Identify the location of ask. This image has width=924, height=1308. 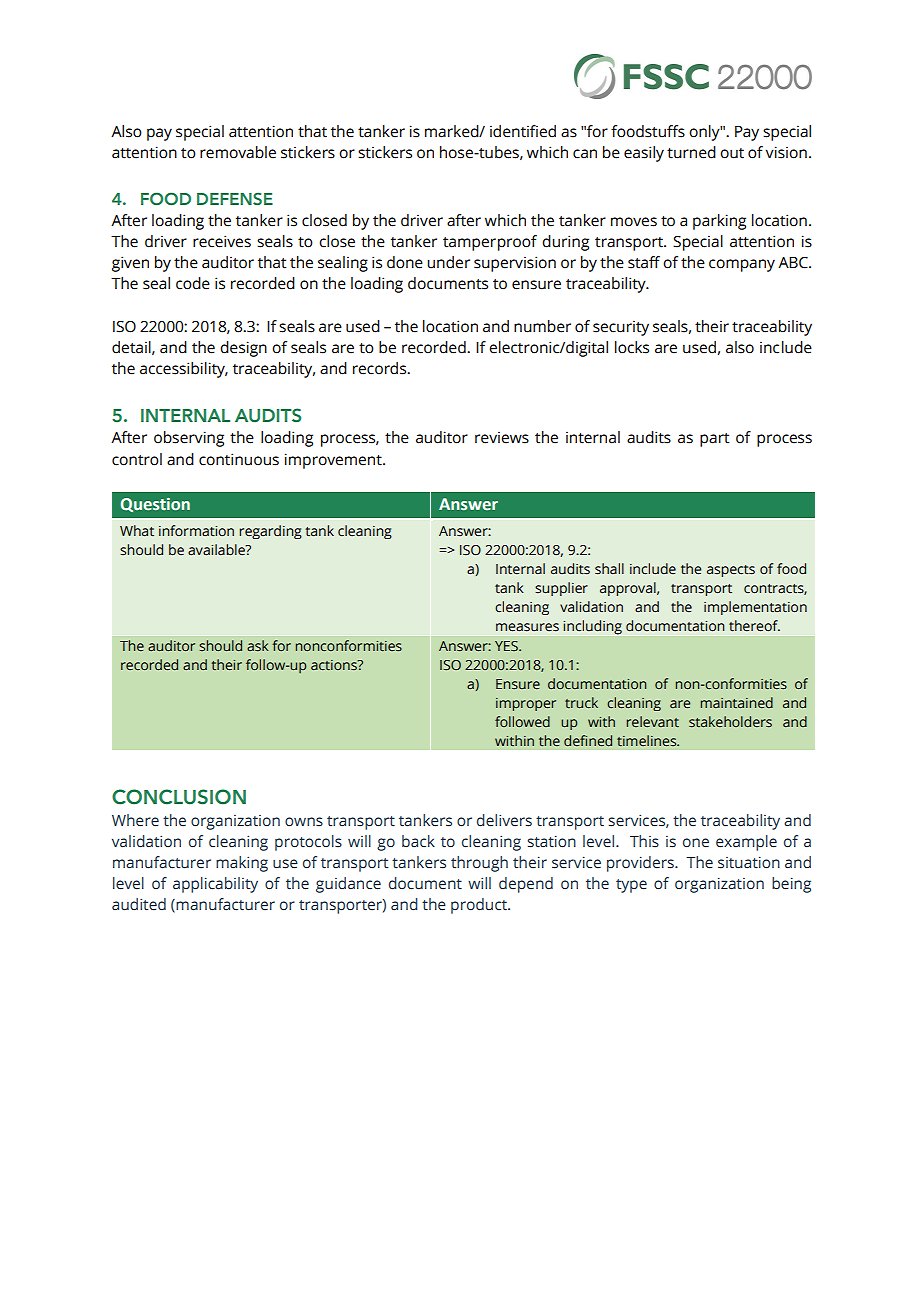
(258, 645).
